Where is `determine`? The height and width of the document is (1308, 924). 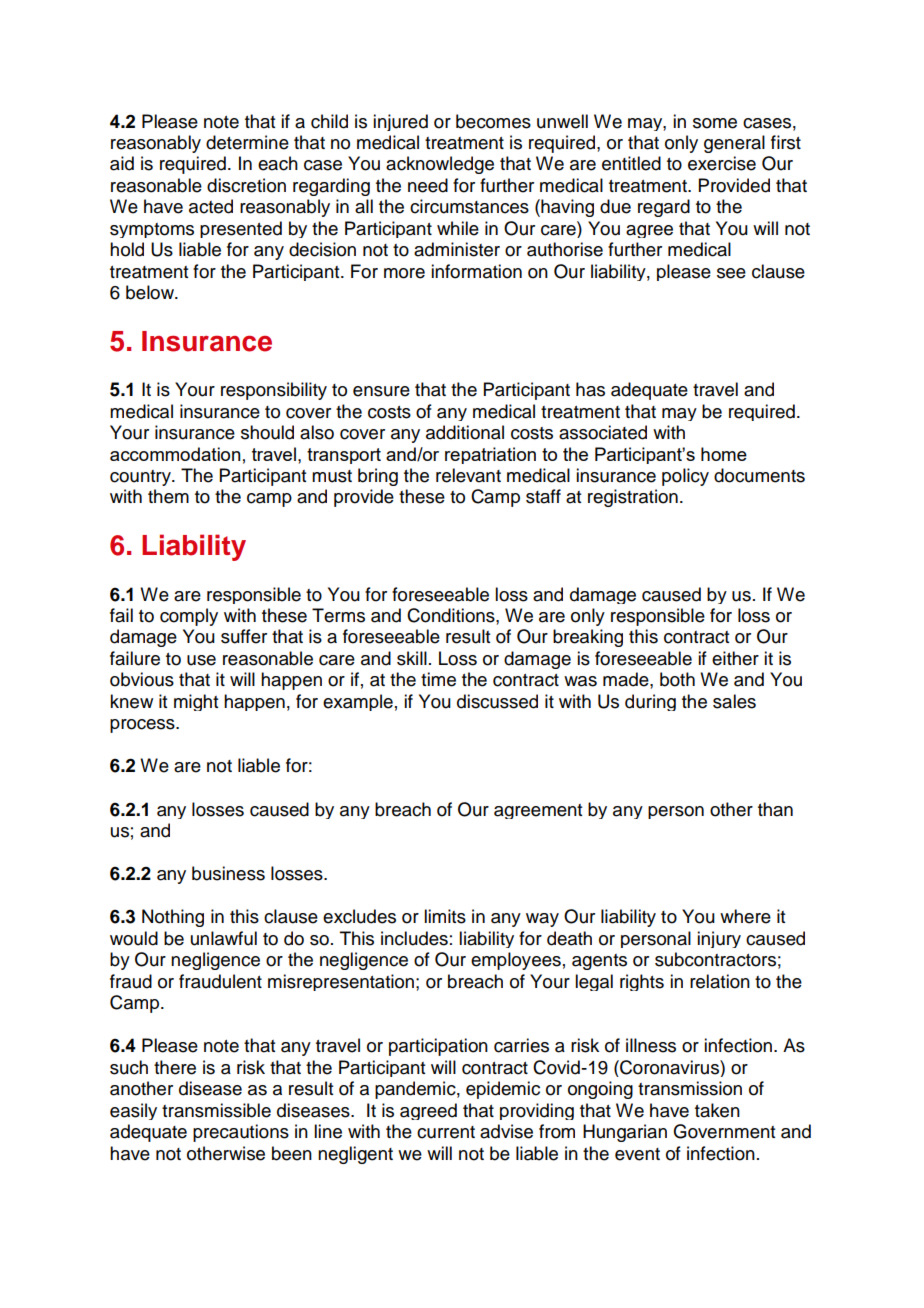 determine is located at coordinates (247, 142).
